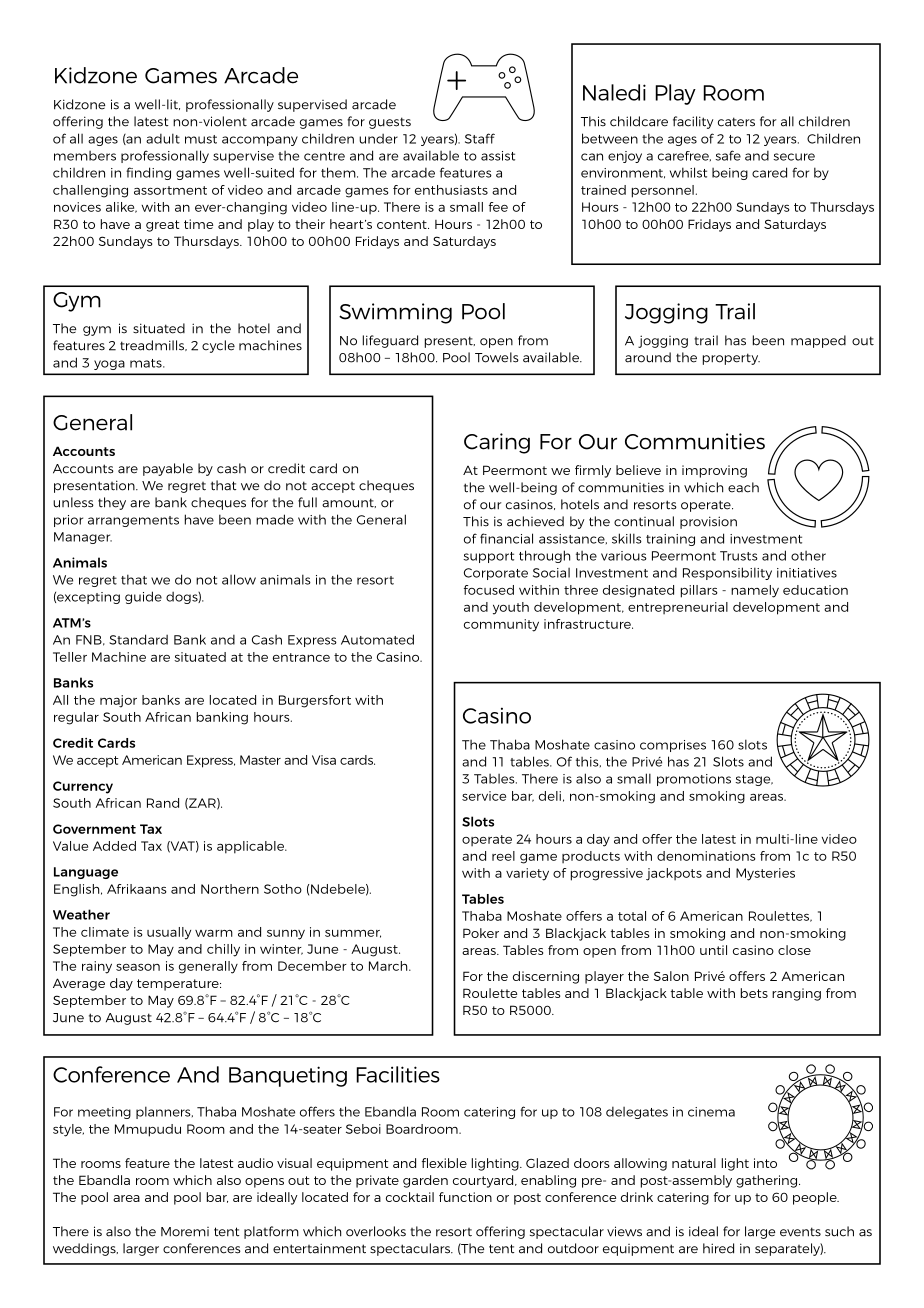 This image has width=924, height=1308. Describe the element at coordinates (168, 469) in the image. I see `payable` at that location.
